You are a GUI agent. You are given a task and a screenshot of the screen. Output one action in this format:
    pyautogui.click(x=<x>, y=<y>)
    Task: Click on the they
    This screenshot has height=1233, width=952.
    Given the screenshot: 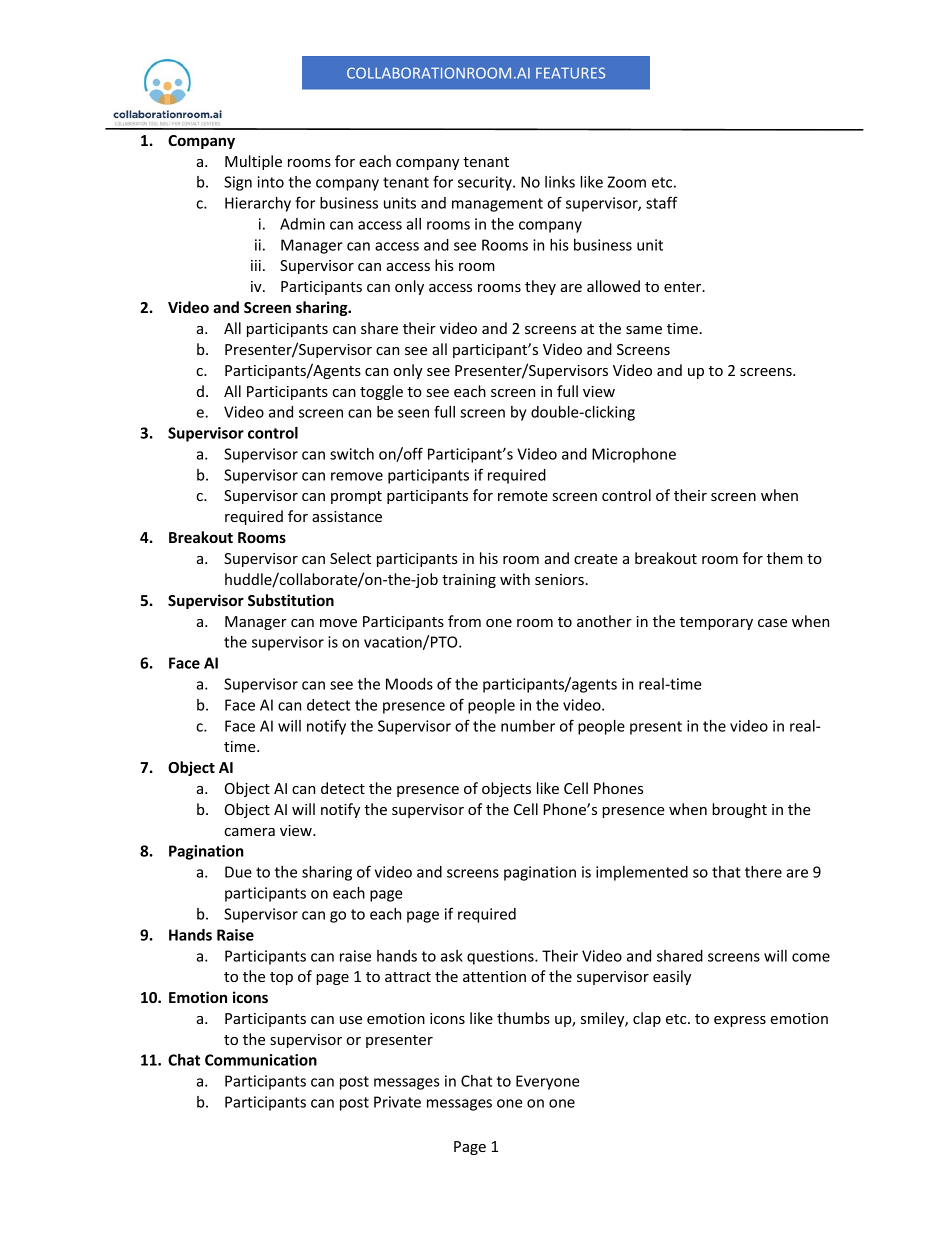 What is the action you would take?
    pyautogui.click(x=540, y=287)
